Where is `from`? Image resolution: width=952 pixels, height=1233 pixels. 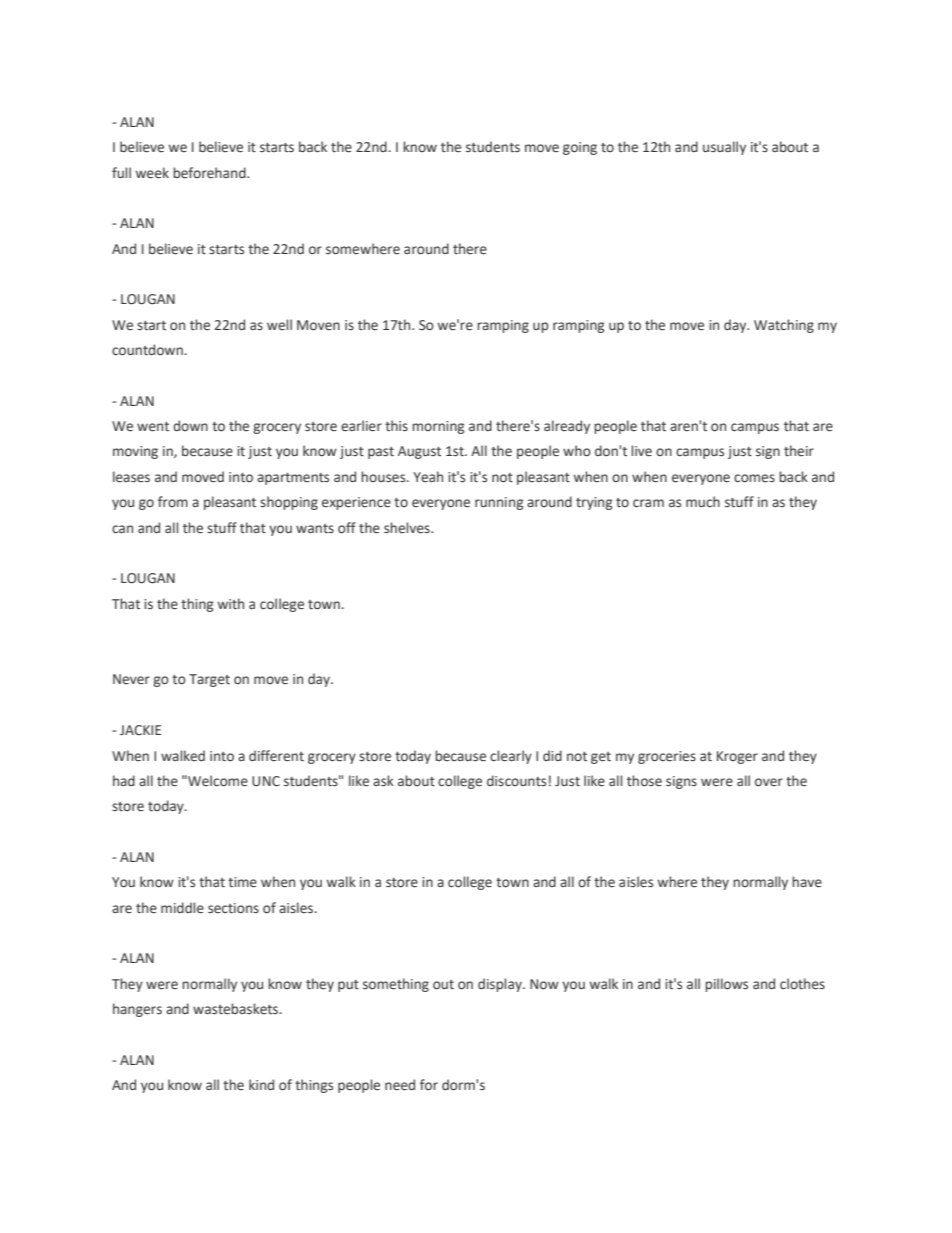 from is located at coordinates (173, 501).
